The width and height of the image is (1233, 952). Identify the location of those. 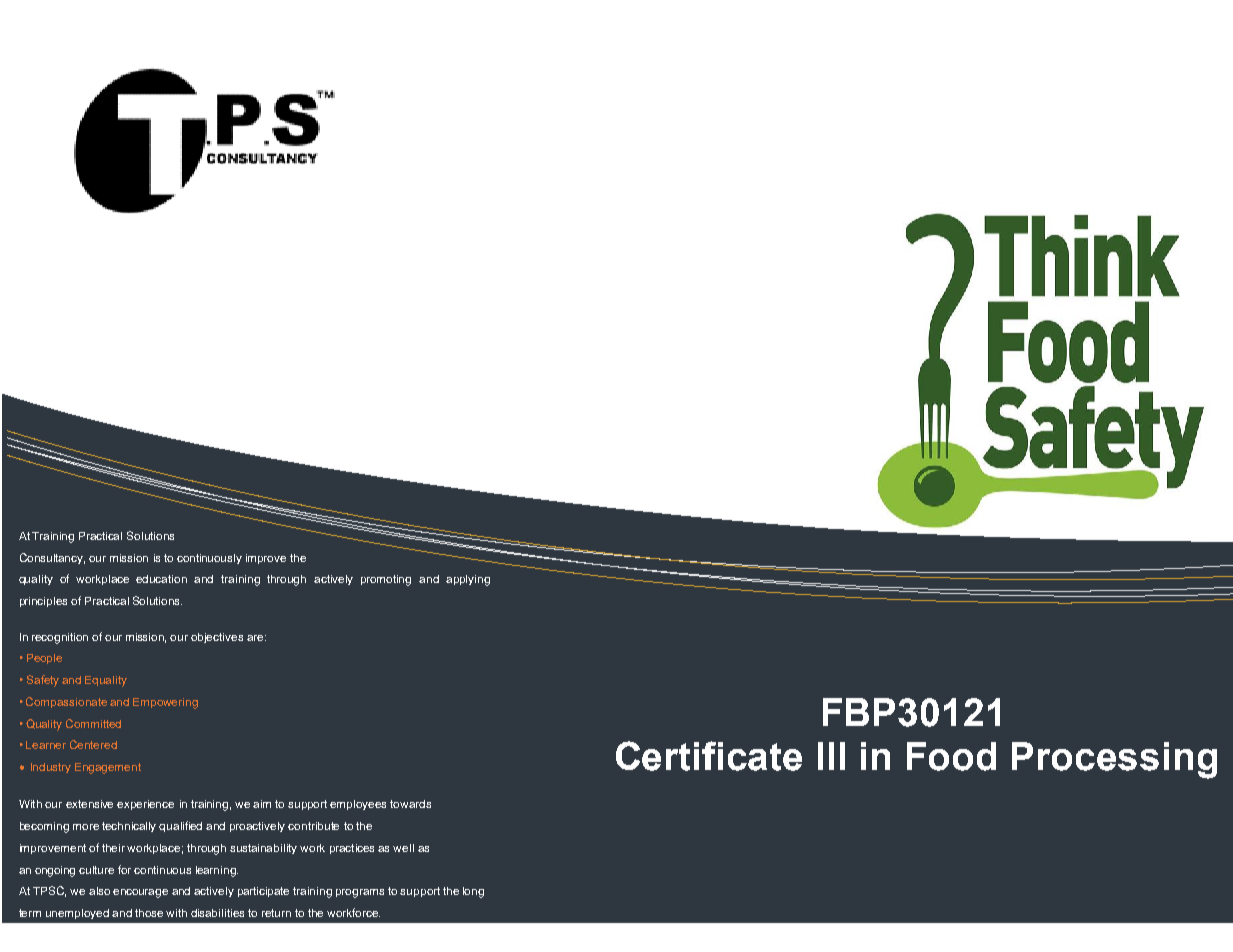
(149, 913).
